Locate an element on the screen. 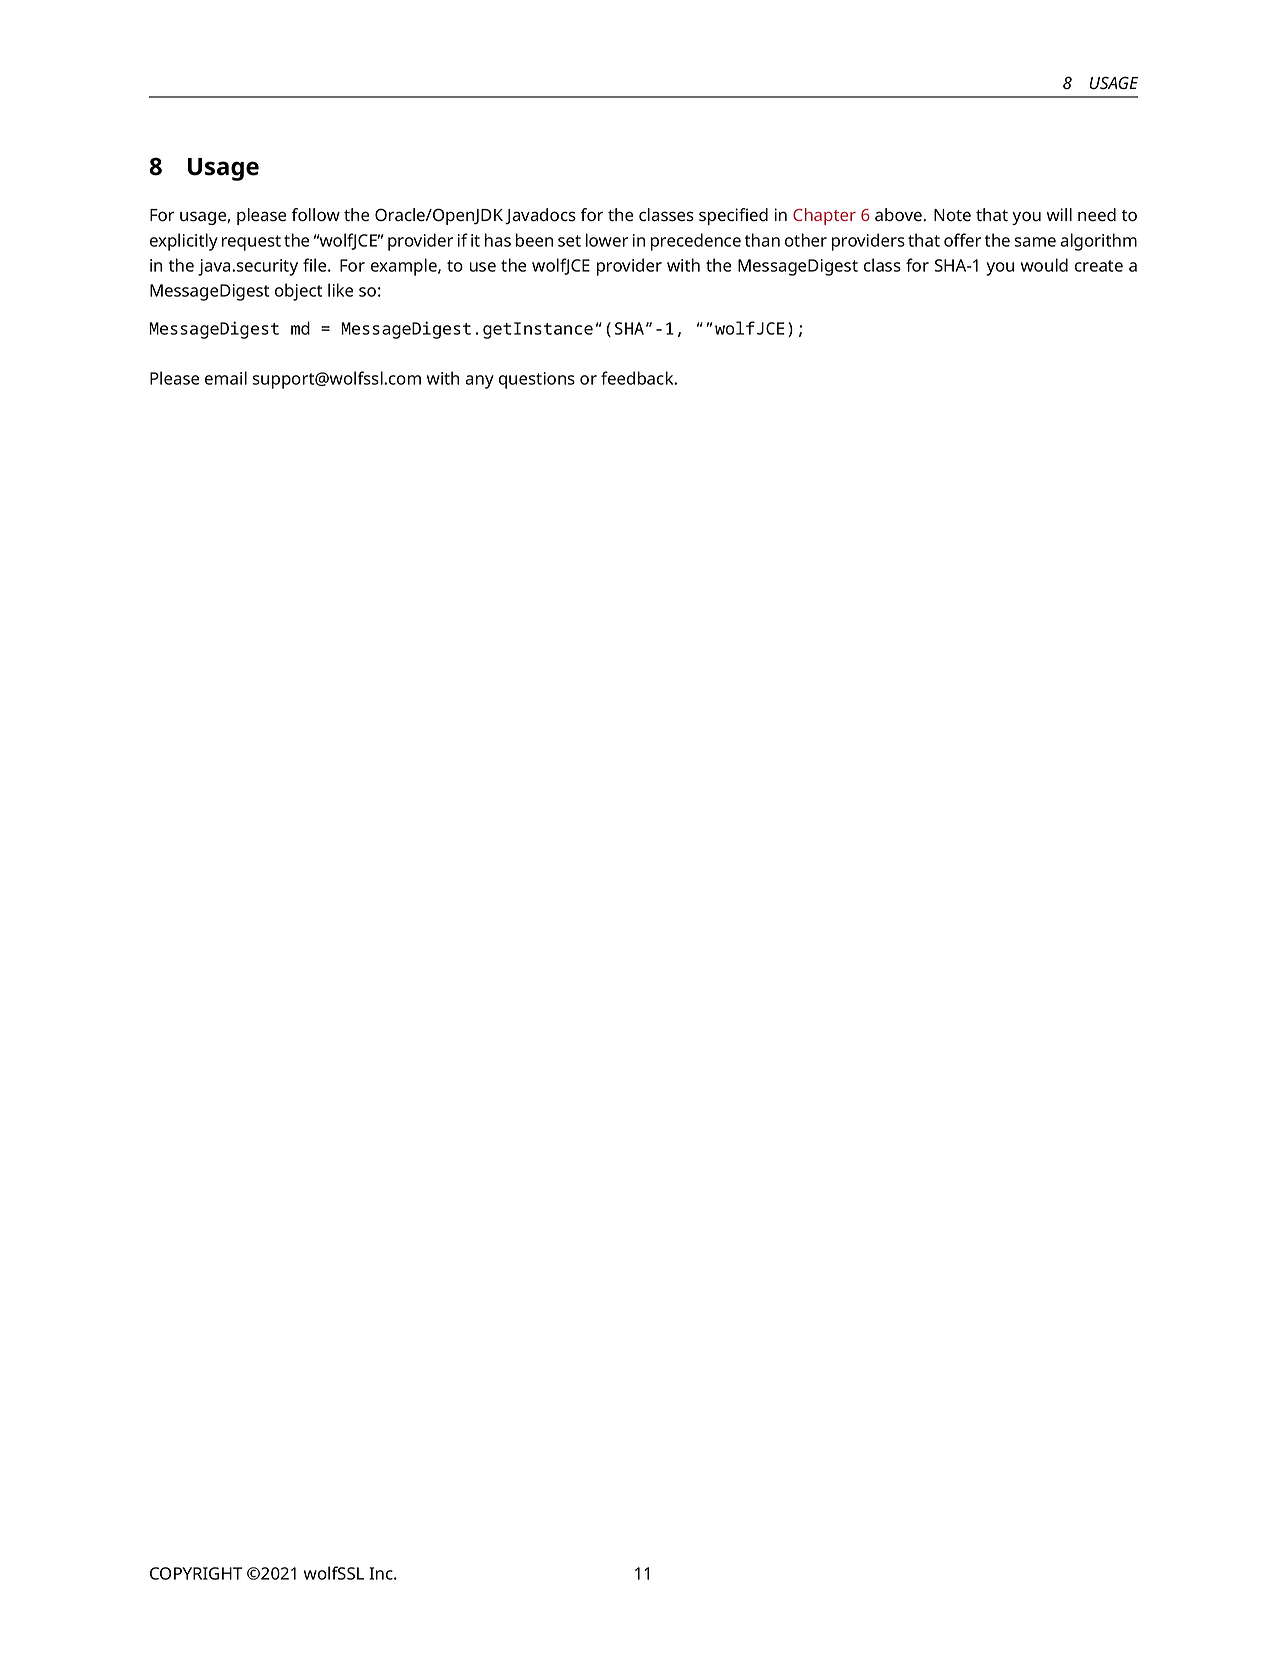  email is located at coordinates (226, 378).
